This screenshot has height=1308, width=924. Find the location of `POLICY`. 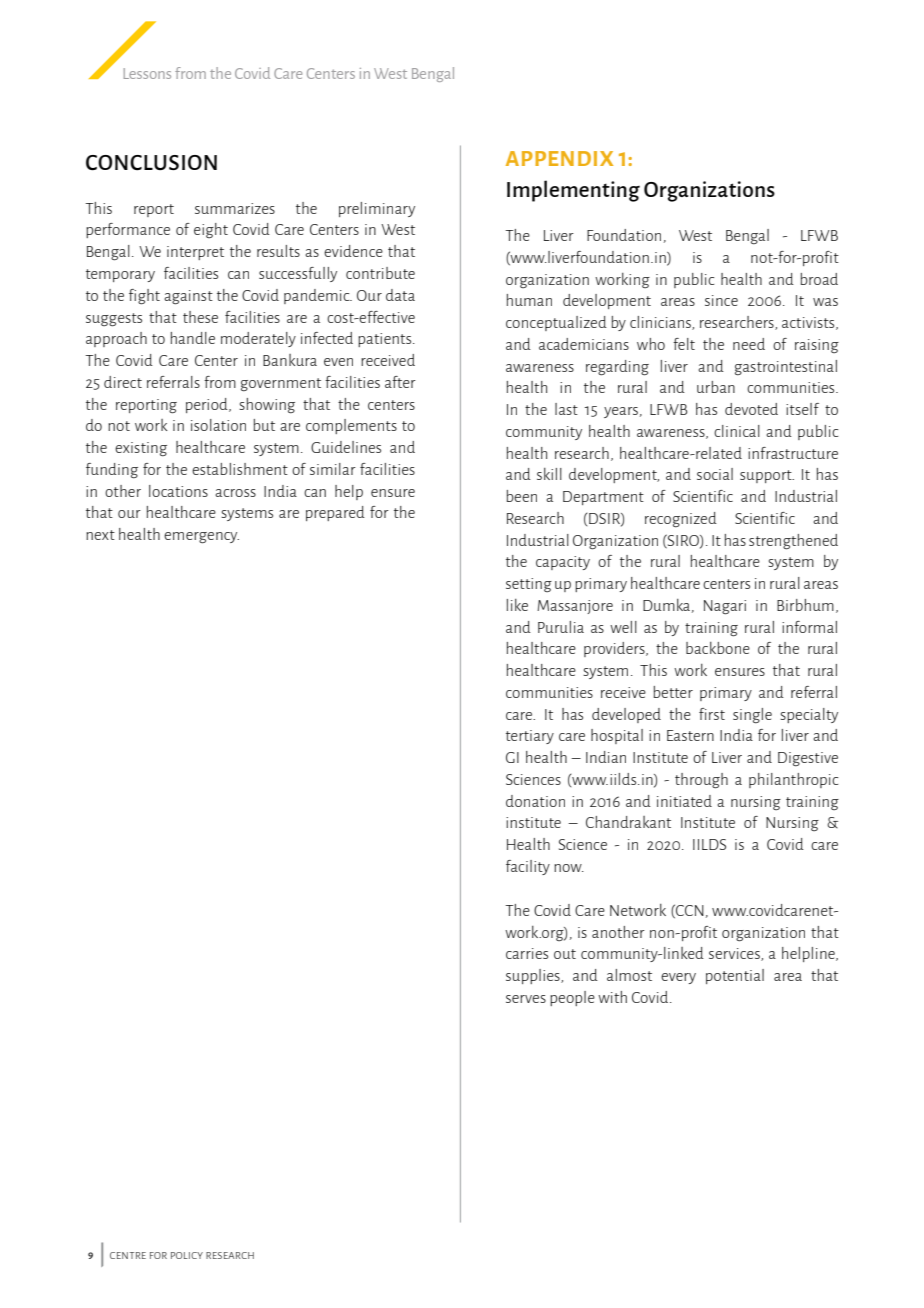

POLICY is located at coordinates (187, 1255).
